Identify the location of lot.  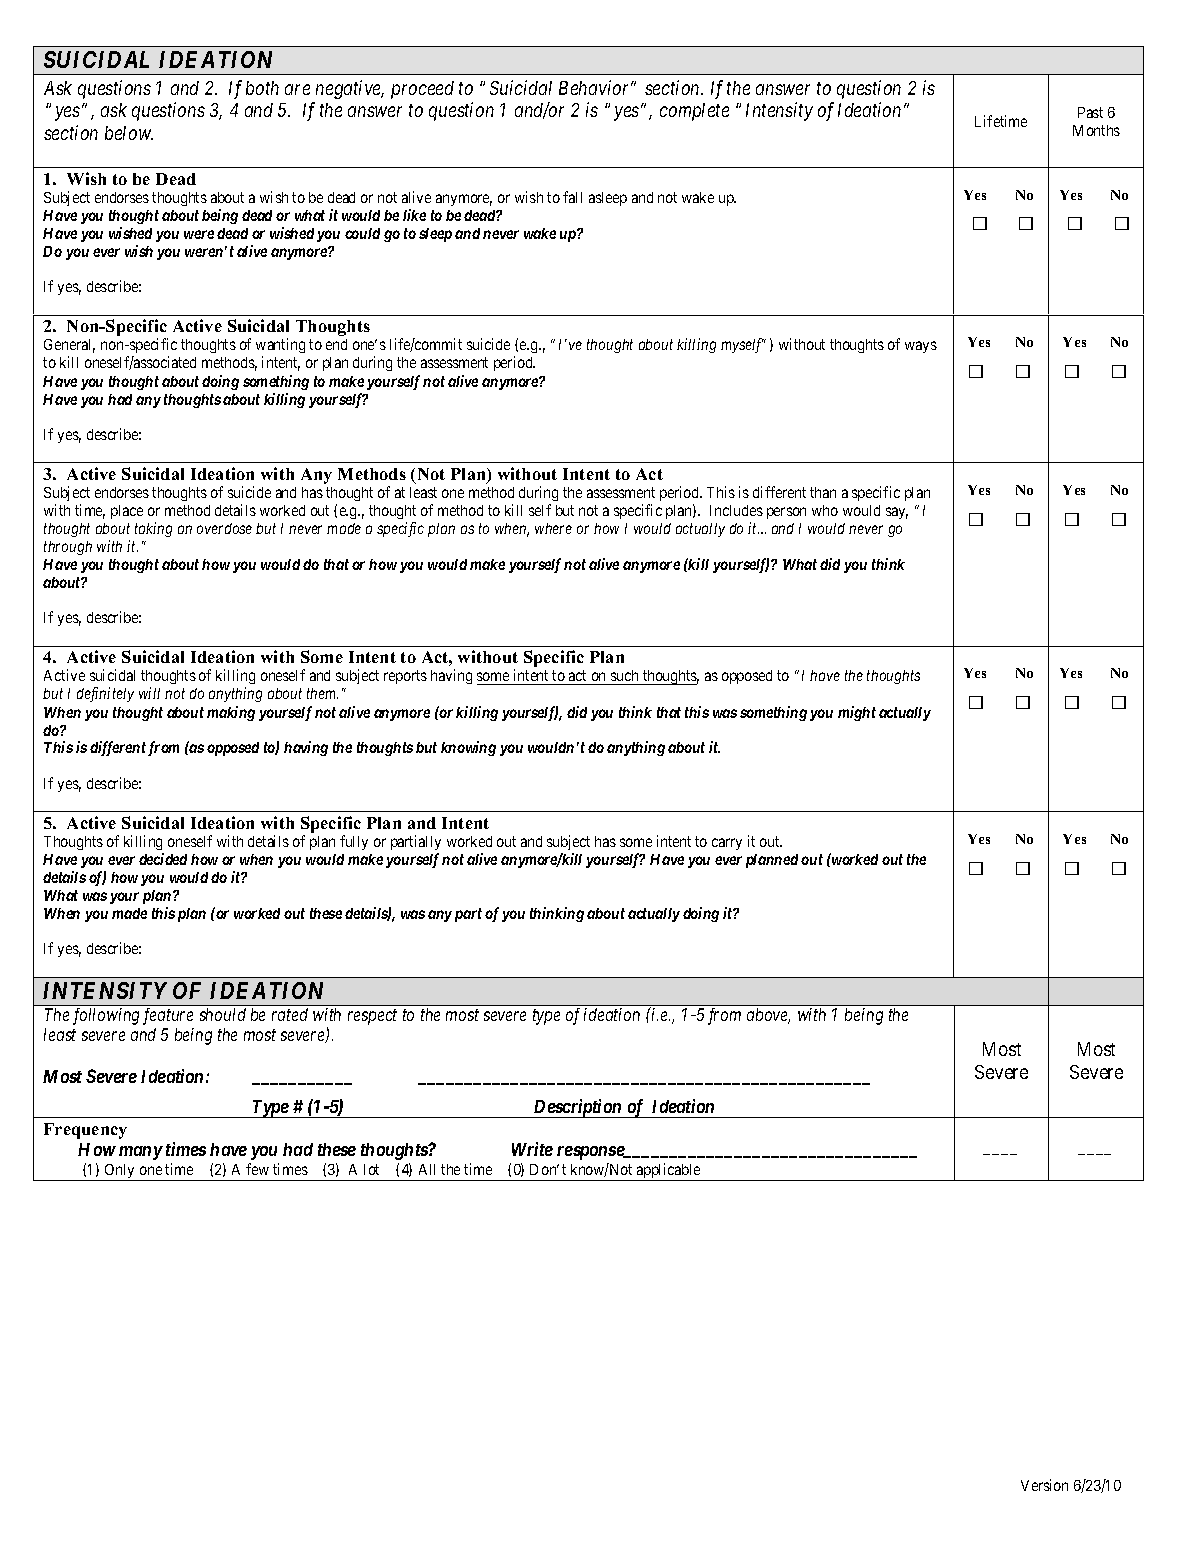
(371, 1169).
